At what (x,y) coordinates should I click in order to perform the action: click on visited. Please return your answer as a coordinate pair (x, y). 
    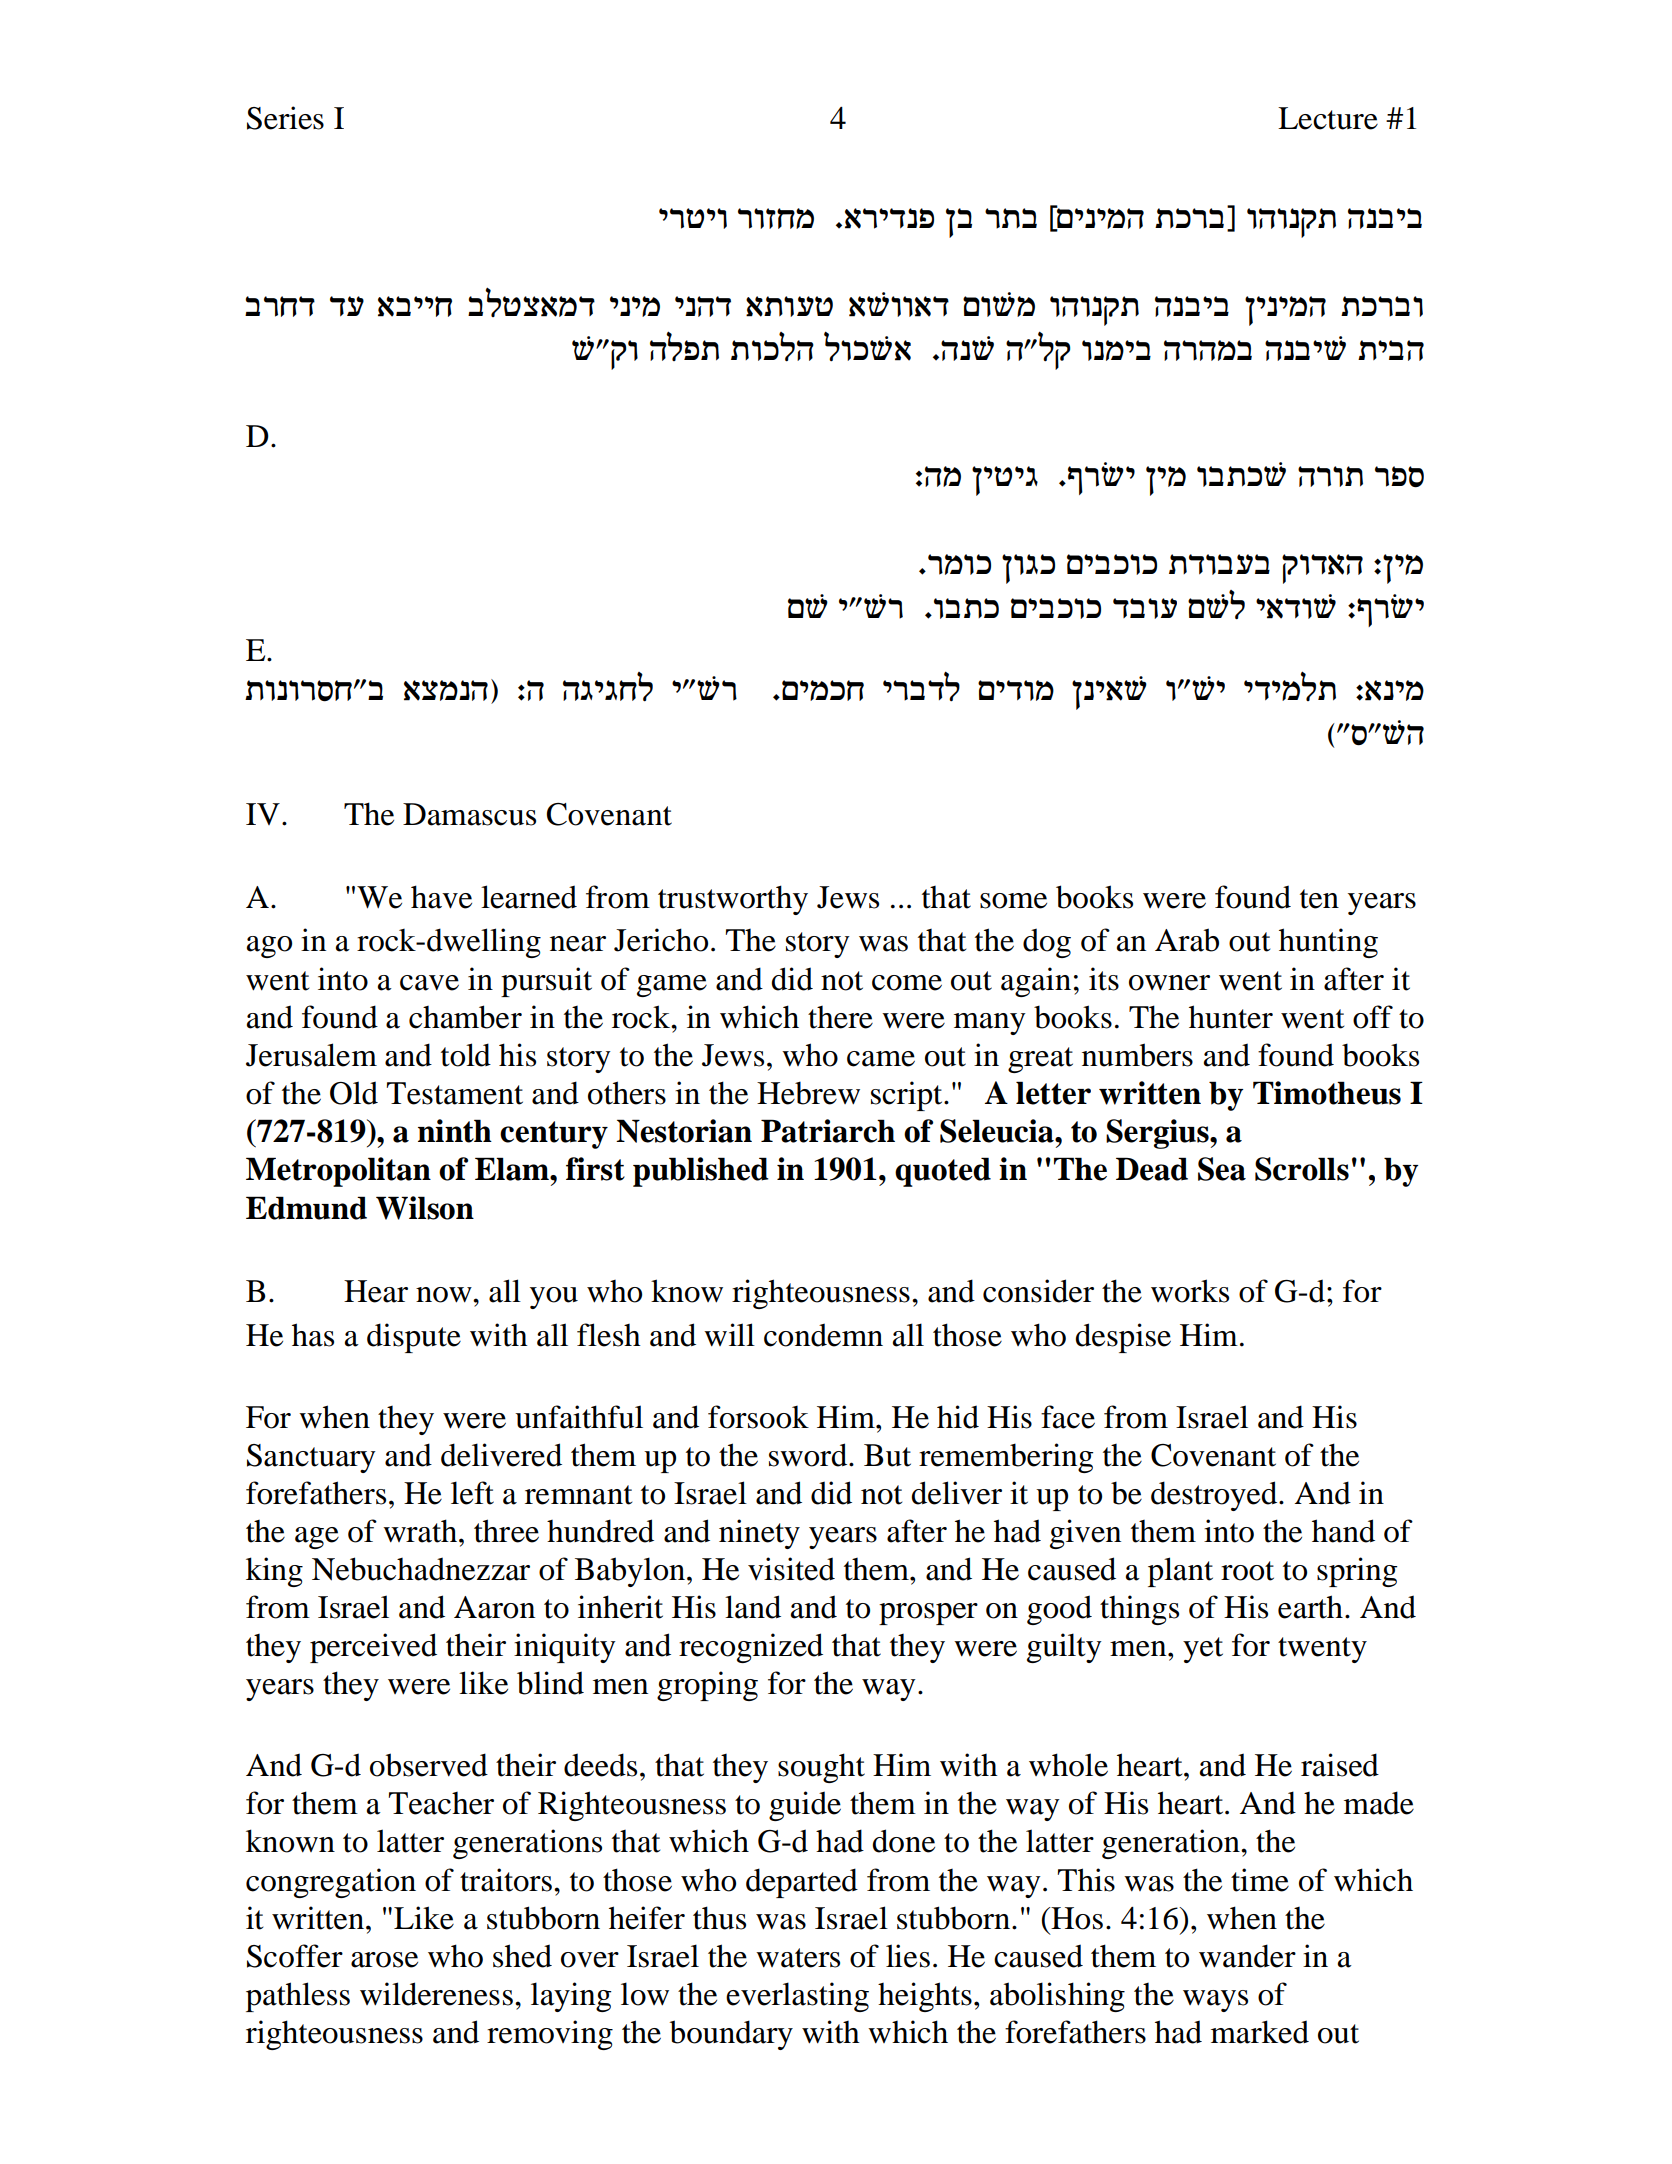
    Looking at the image, I should click on (791, 1569).
